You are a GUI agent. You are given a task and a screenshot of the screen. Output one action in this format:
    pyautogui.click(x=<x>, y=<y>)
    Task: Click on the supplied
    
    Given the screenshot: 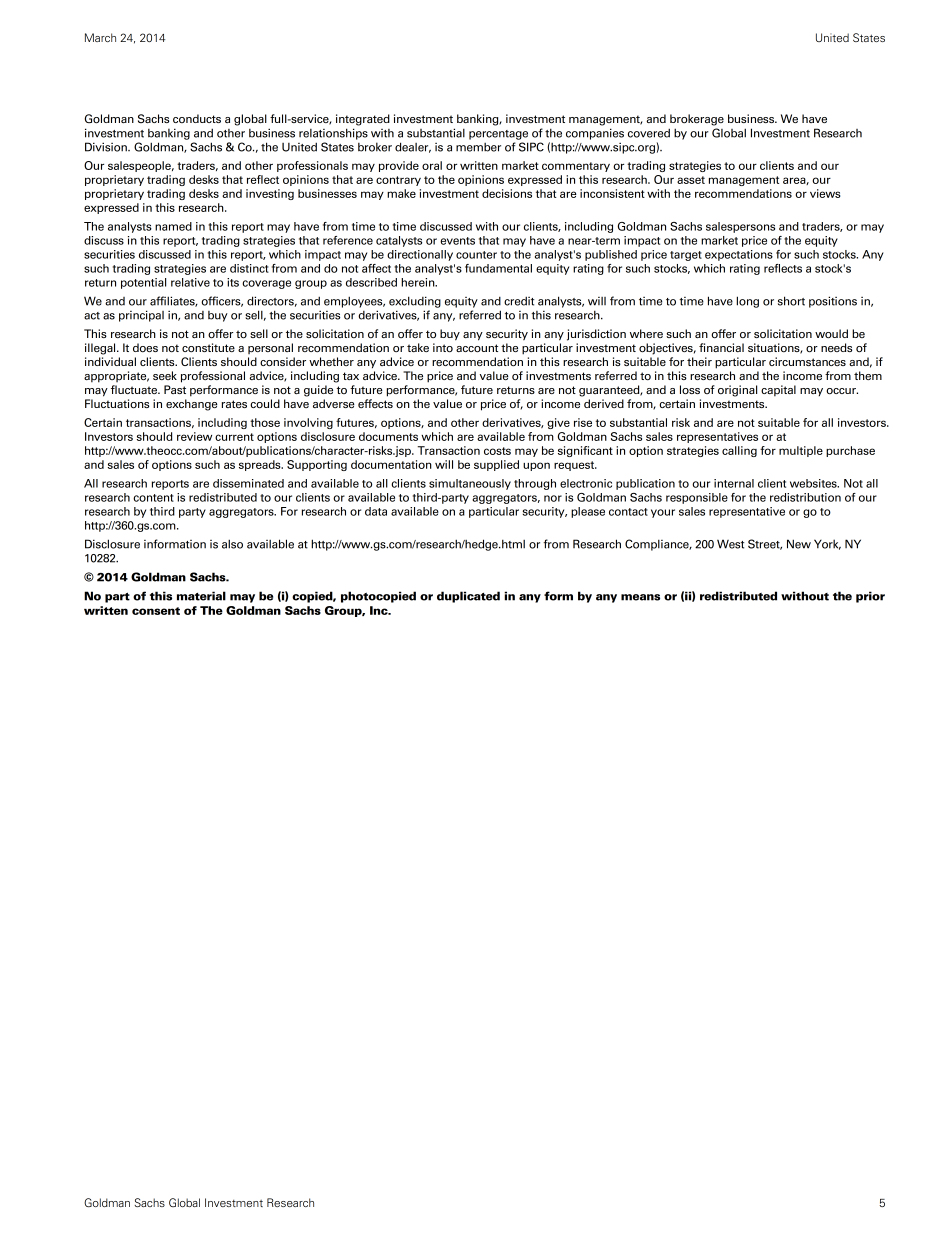 What is the action you would take?
    pyautogui.click(x=496, y=465)
